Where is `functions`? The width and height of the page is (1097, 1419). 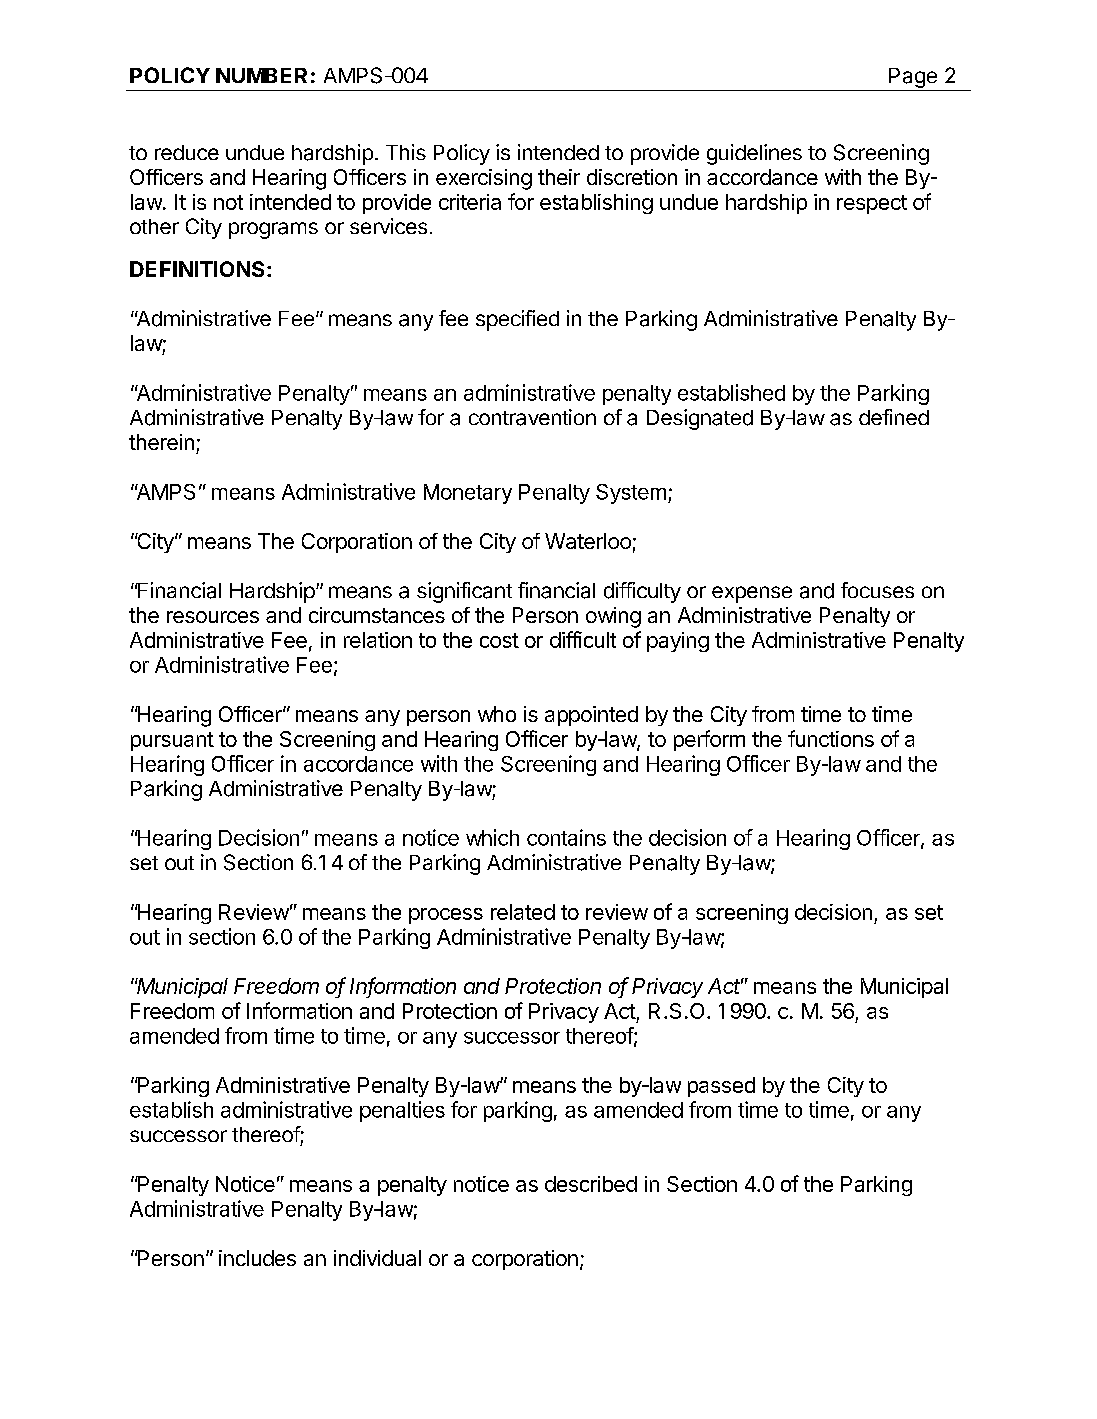
functions is located at coordinates (831, 738).
